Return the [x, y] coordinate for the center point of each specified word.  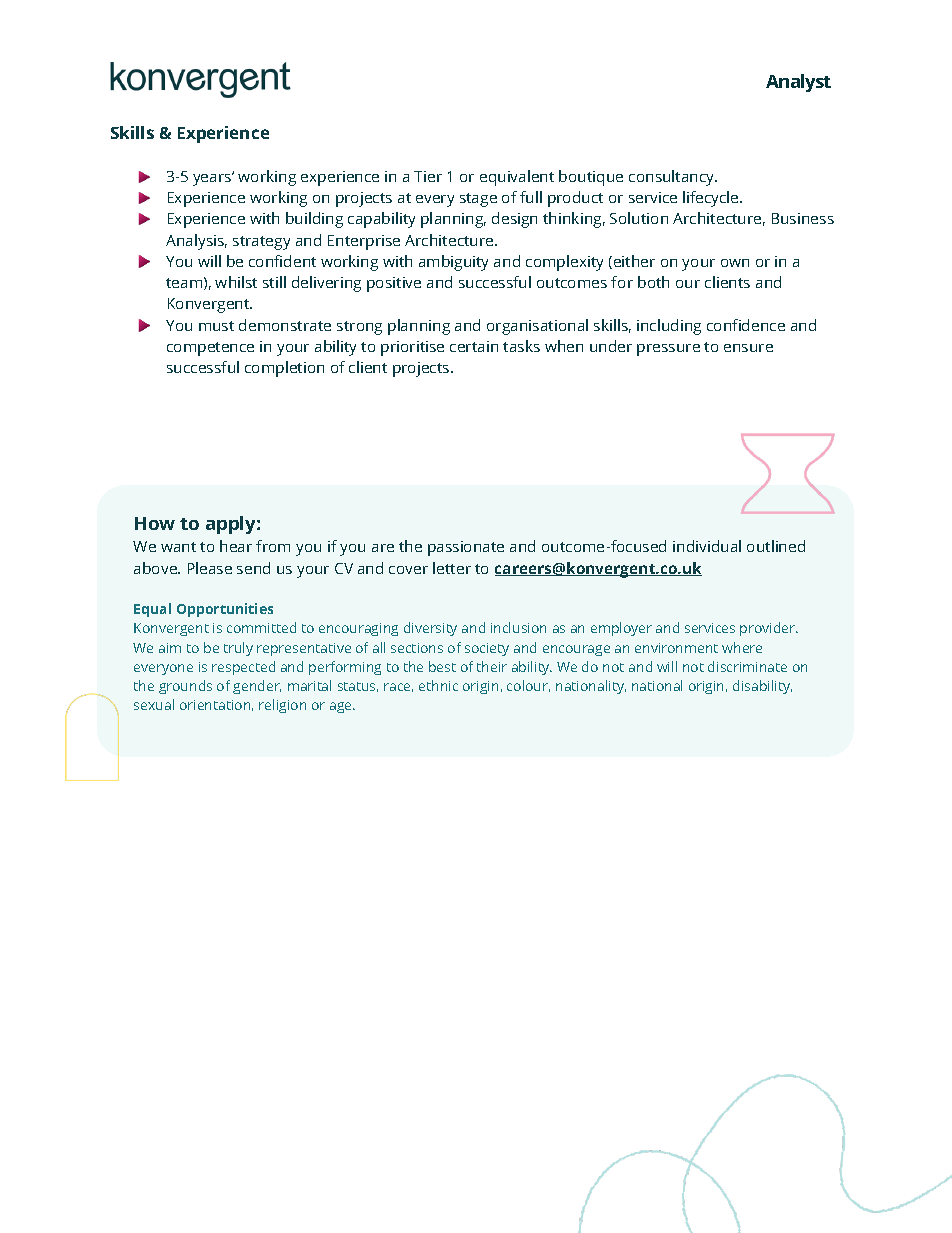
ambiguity [453, 263]
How [155, 523]
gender [257, 687]
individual [707, 546]
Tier [428, 176]
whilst [236, 282]
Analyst [798, 83]
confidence [746, 325]
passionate [466, 548]
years [213, 179]
